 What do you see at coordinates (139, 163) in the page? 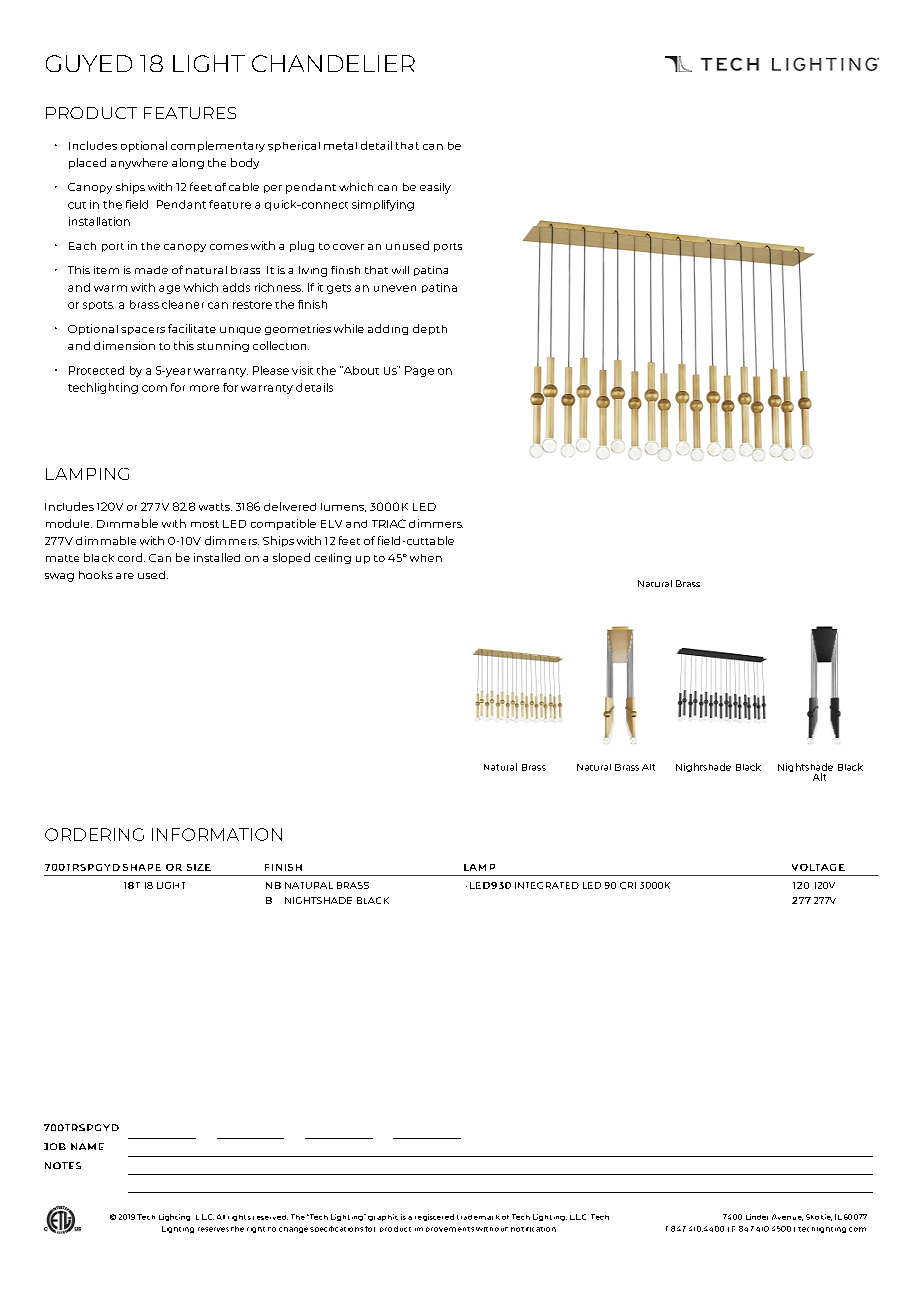
I see `anywhere` at bounding box center [139, 163].
